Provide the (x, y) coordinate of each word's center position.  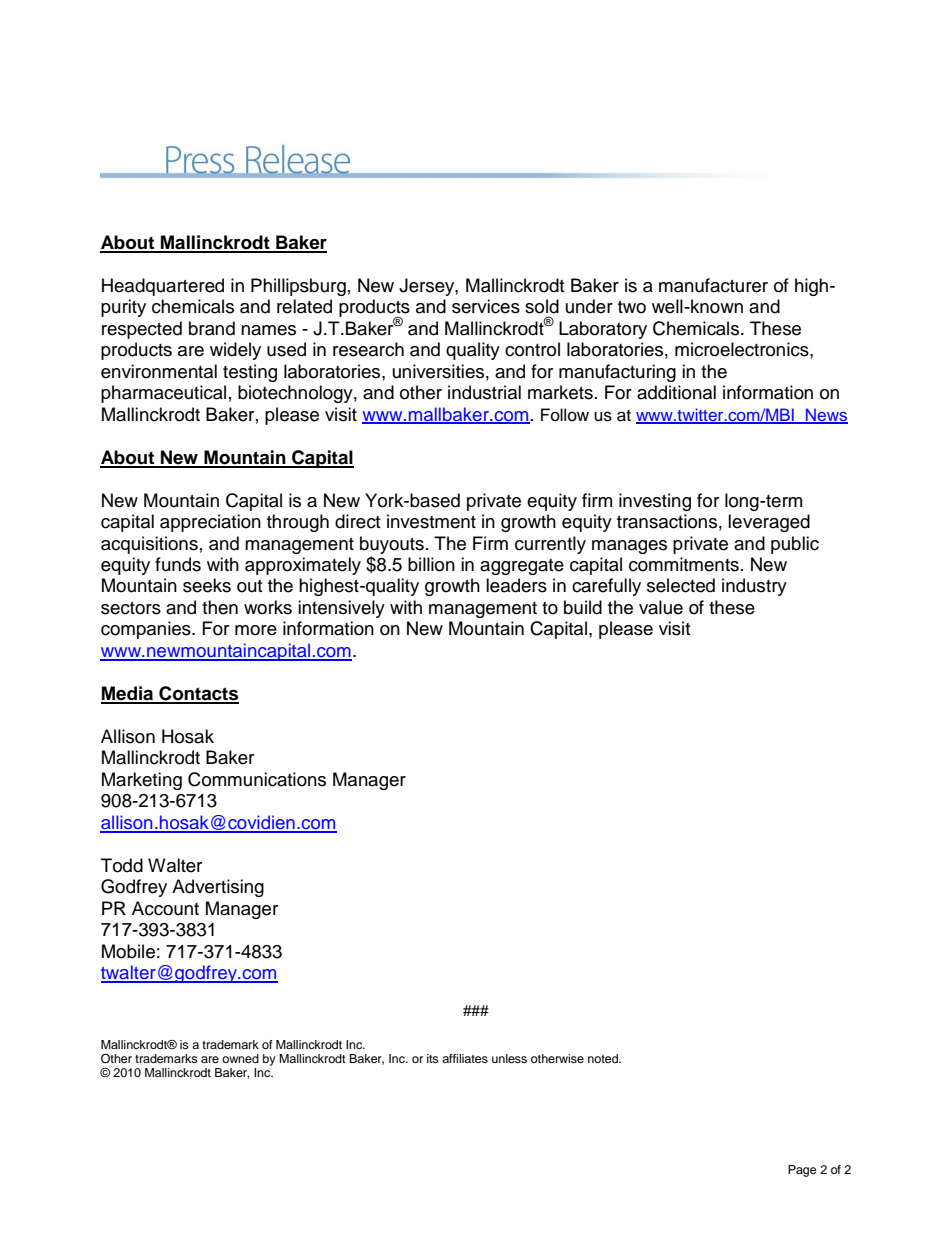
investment (431, 521)
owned (240, 1058)
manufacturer (713, 285)
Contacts (198, 694)
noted (604, 1058)
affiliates (465, 1058)
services (486, 306)
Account (165, 908)
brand (212, 328)
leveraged (769, 523)
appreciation (210, 523)
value (661, 607)
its (433, 1058)
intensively (341, 609)
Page (802, 1171)
